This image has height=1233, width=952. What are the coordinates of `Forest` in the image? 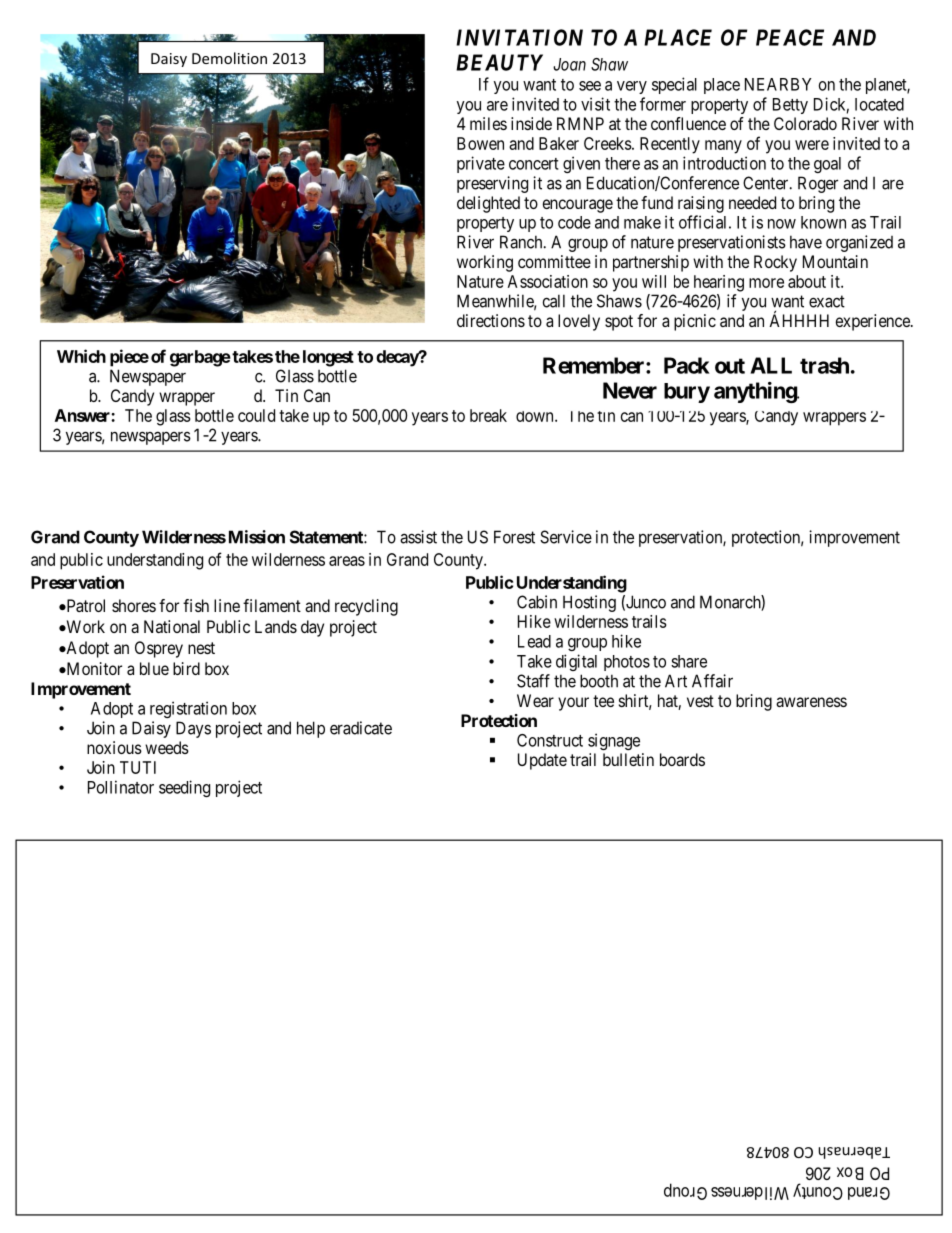 It's located at (514, 537).
